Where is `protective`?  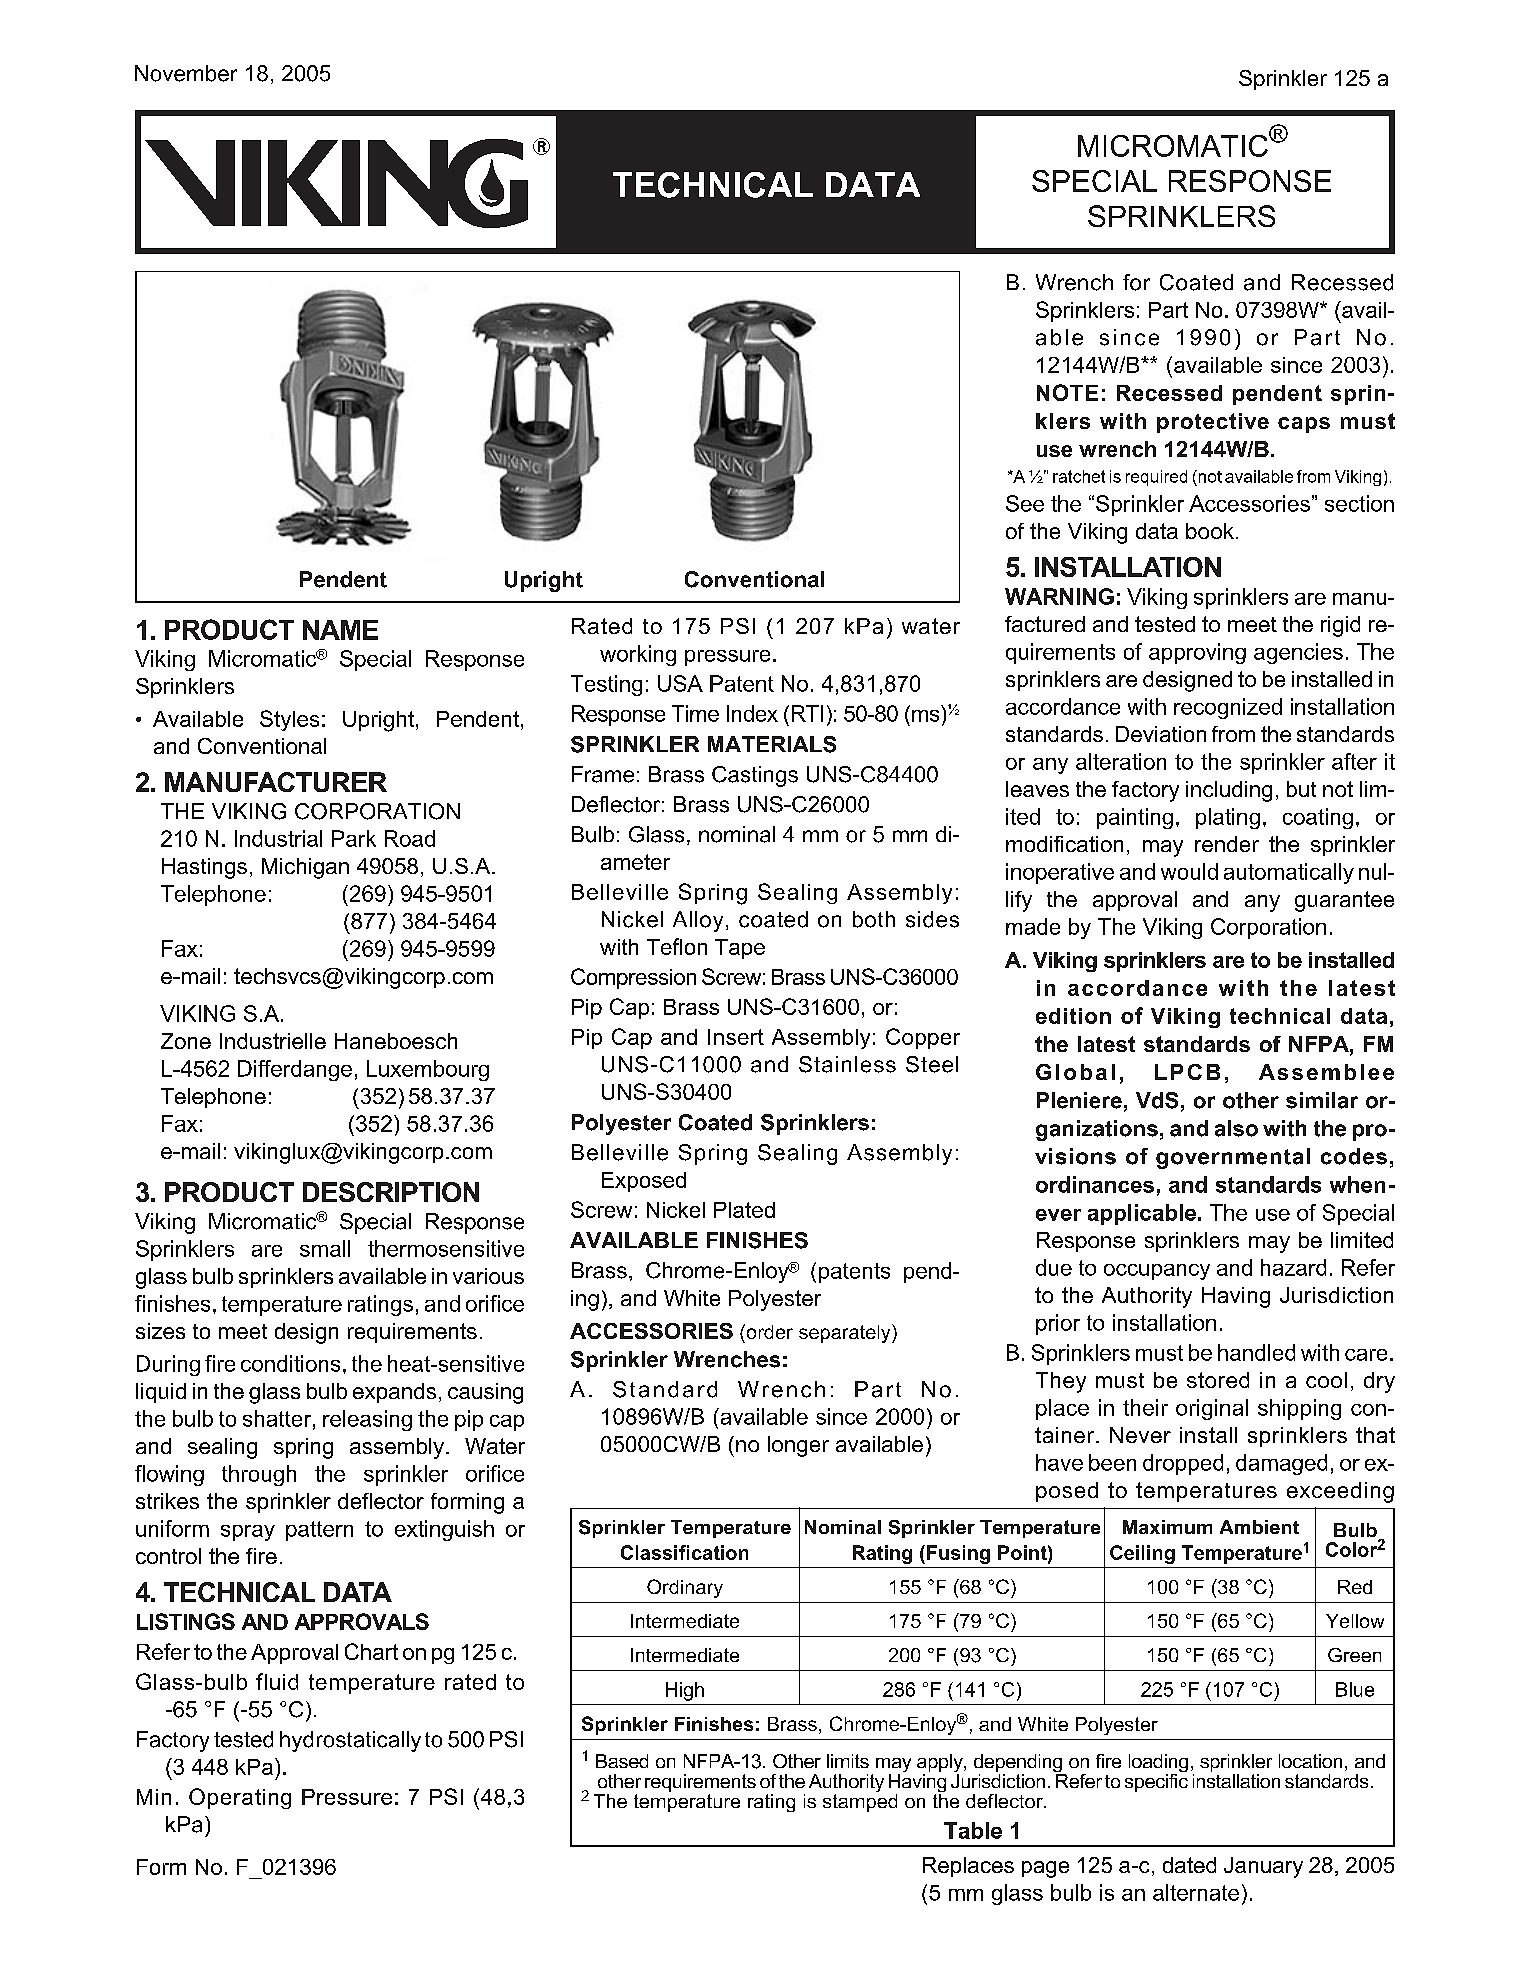 protective is located at coordinates (1213, 423).
